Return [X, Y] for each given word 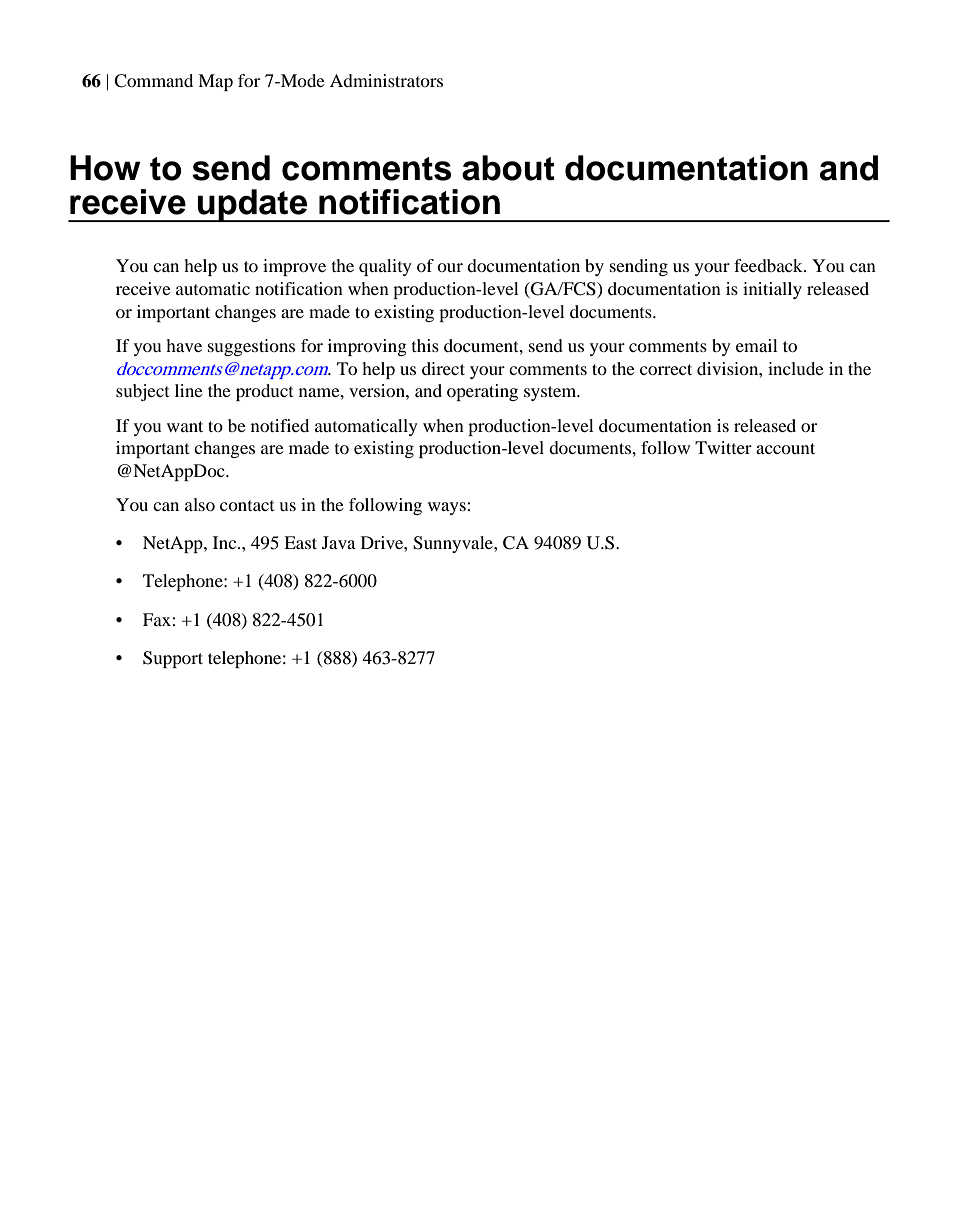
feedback [769, 265]
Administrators [386, 80]
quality [385, 267]
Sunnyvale [454, 544]
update [253, 205]
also [200, 504]
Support [173, 659]
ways [447, 508]
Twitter [723, 447]
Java [339, 542]
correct [666, 369]
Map [215, 82]
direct [443, 368]
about [508, 168]
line [189, 390]
